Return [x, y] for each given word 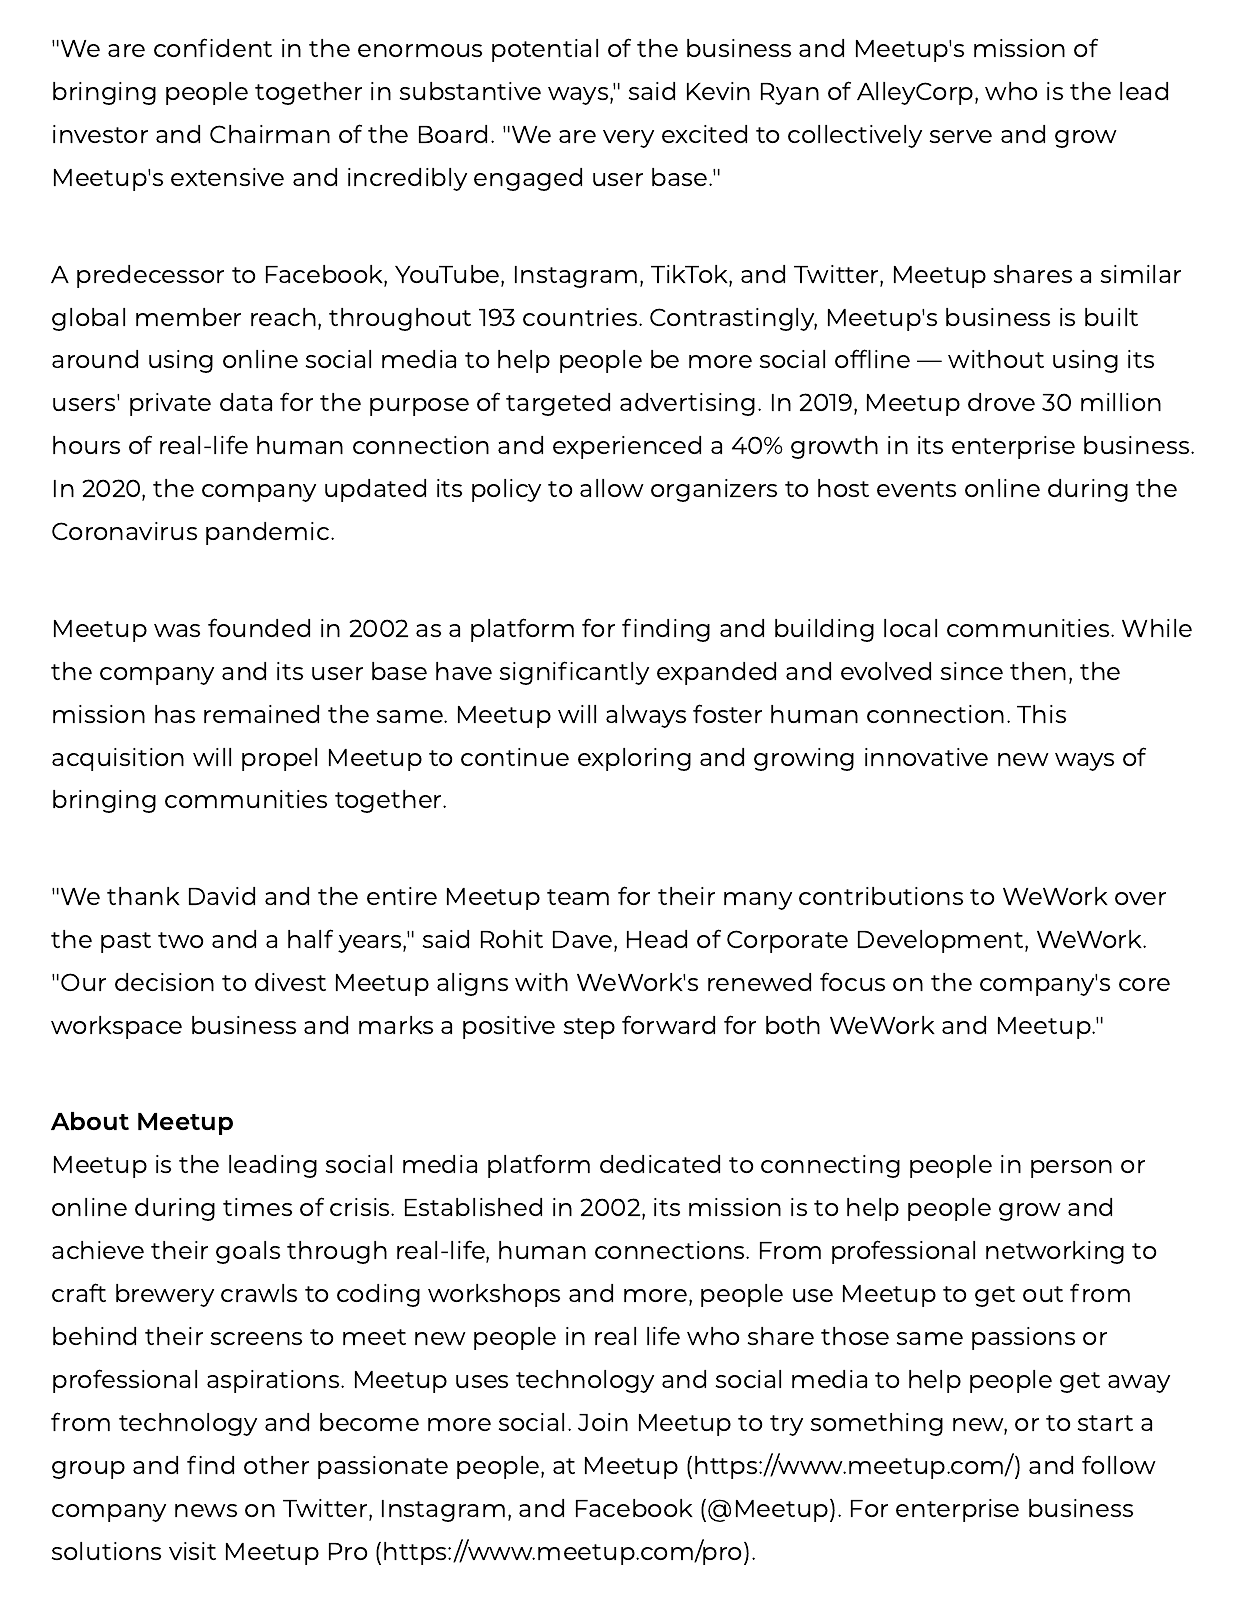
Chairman [270, 134]
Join [603, 1422]
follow [1119, 1464]
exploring [634, 759]
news [206, 1510]
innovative [926, 757]
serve [961, 136]
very [628, 139]
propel [279, 759]
